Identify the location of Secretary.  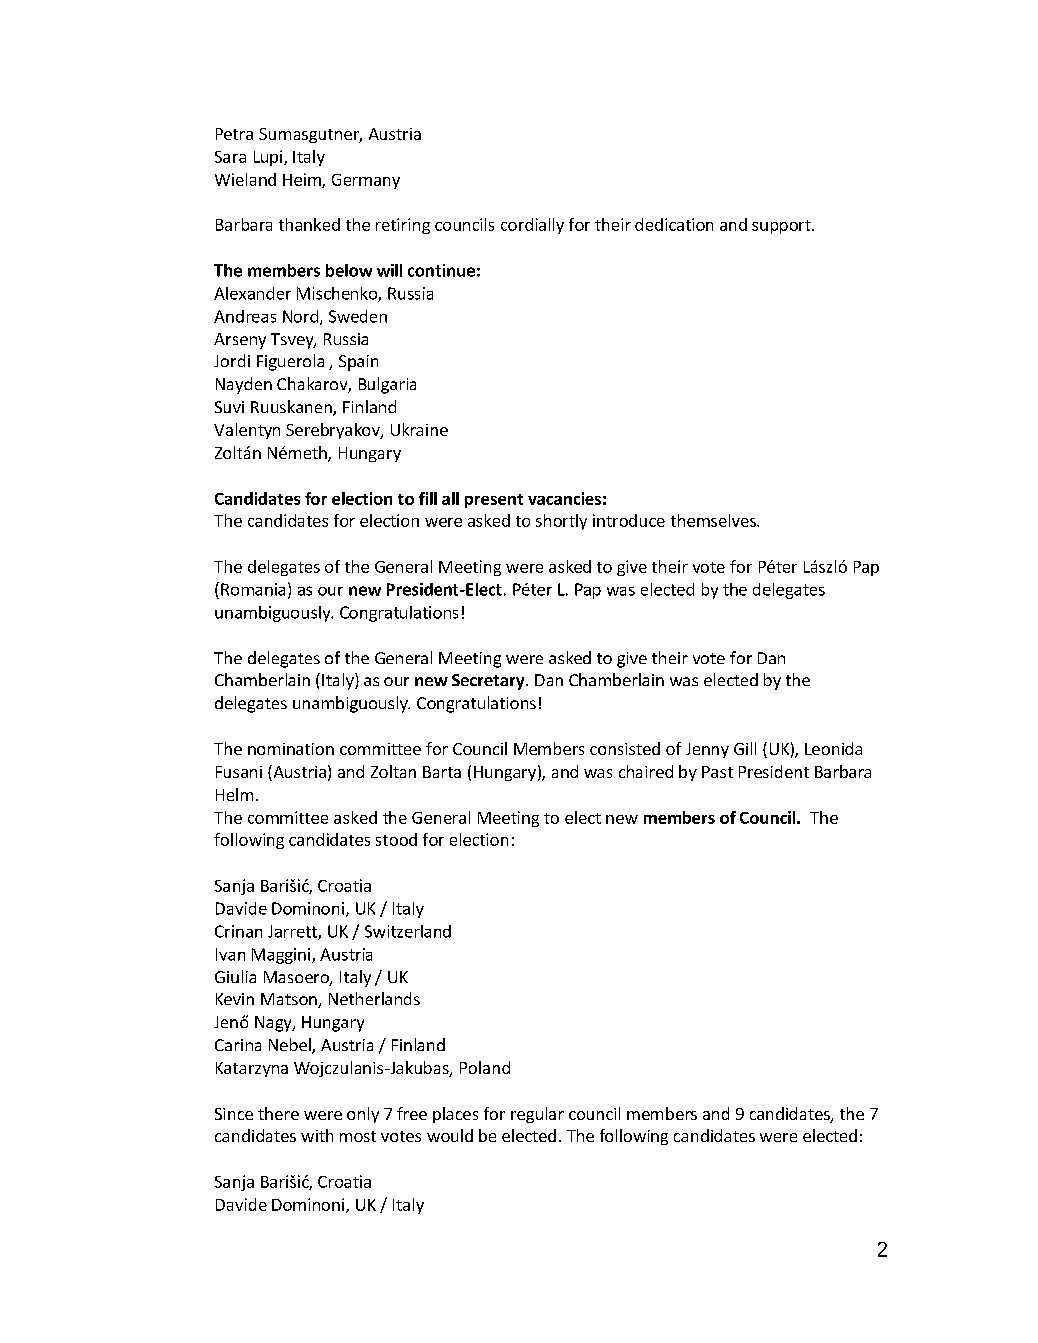
(489, 682).
